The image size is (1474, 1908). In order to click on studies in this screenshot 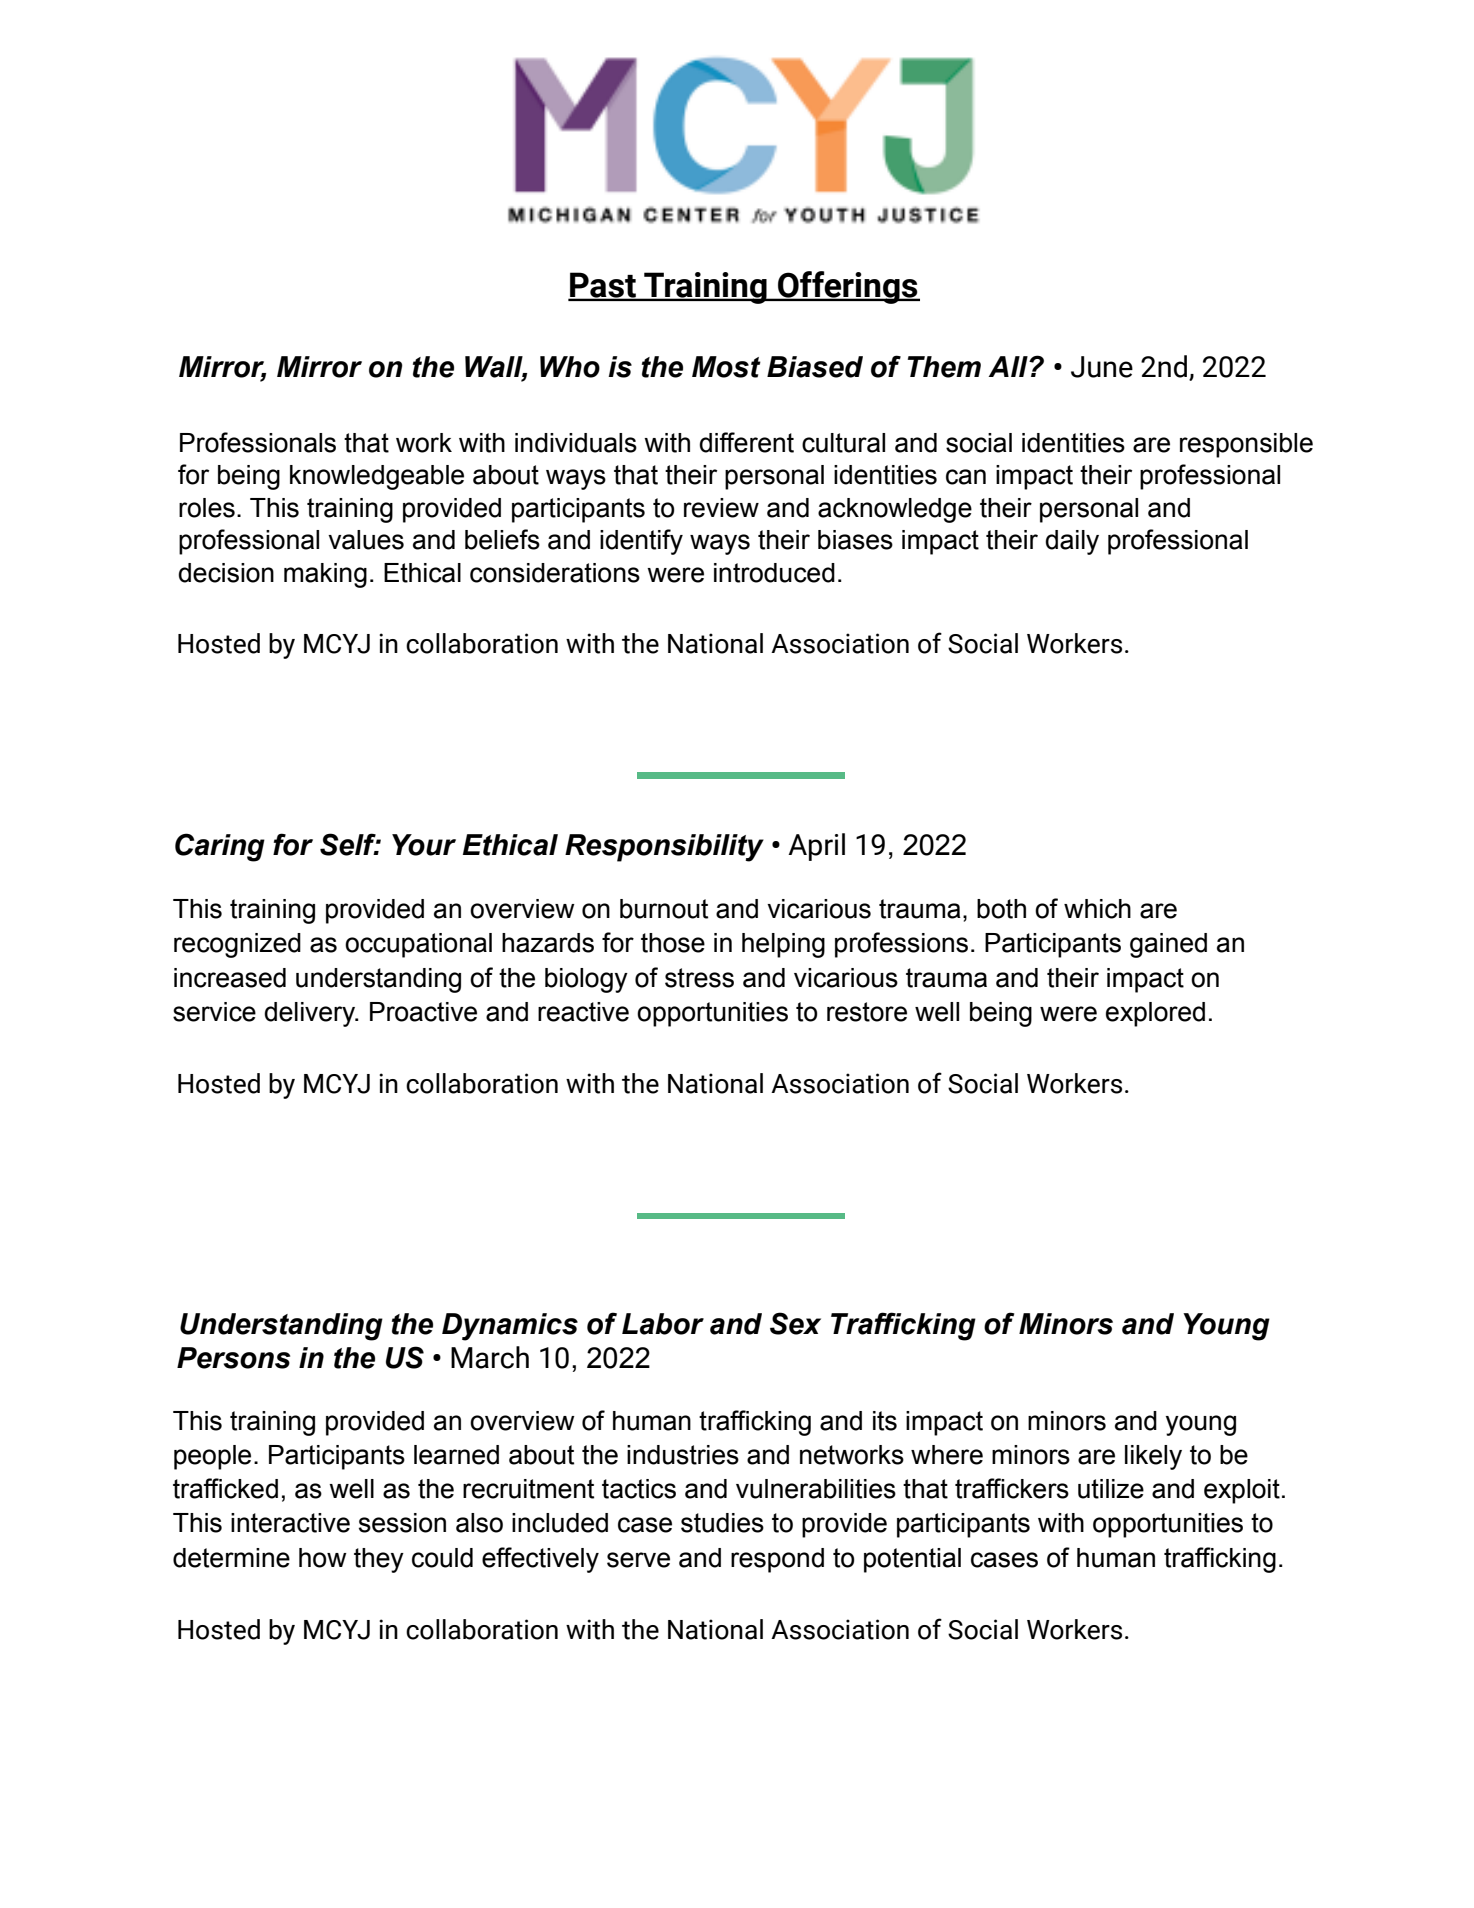, I will do `click(722, 1523)`.
